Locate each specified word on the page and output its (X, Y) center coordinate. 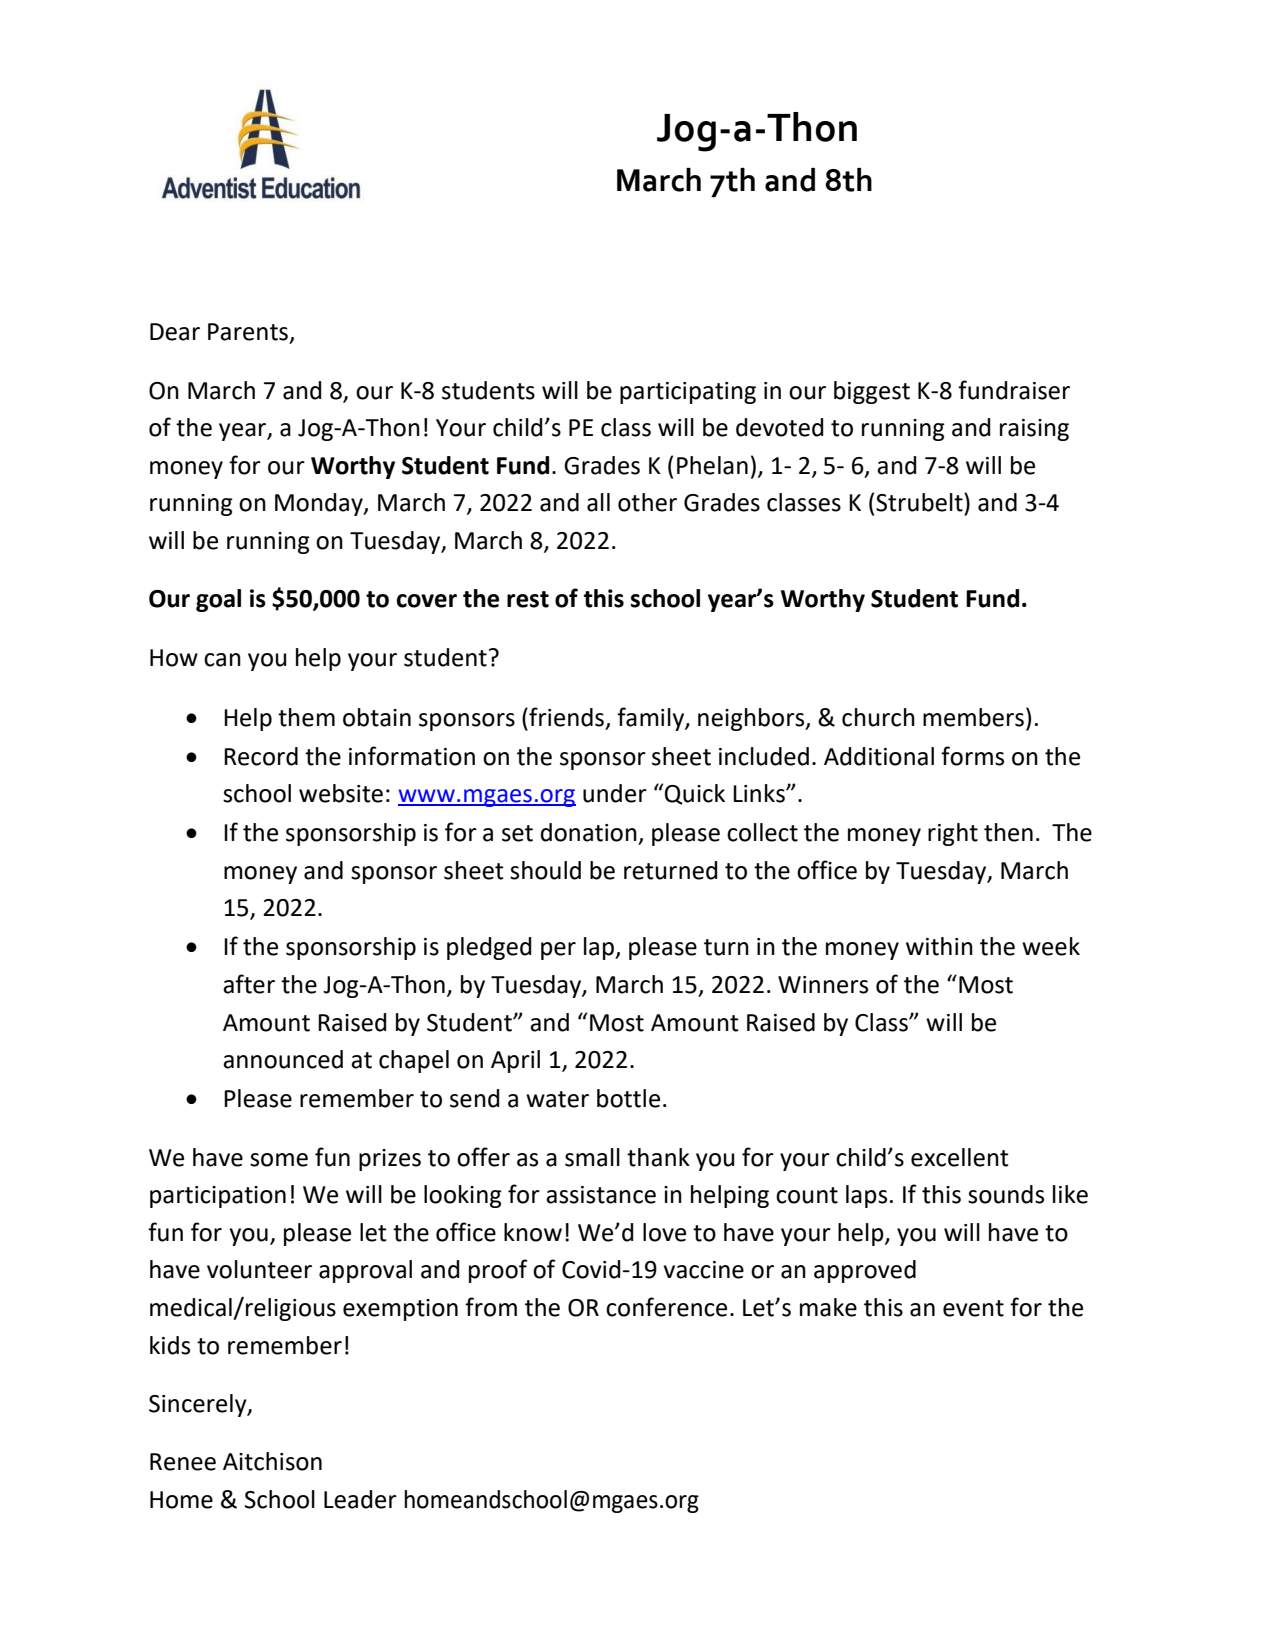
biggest (872, 392)
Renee (183, 1462)
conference (666, 1307)
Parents (248, 332)
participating (688, 393)
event (973, 1308)
